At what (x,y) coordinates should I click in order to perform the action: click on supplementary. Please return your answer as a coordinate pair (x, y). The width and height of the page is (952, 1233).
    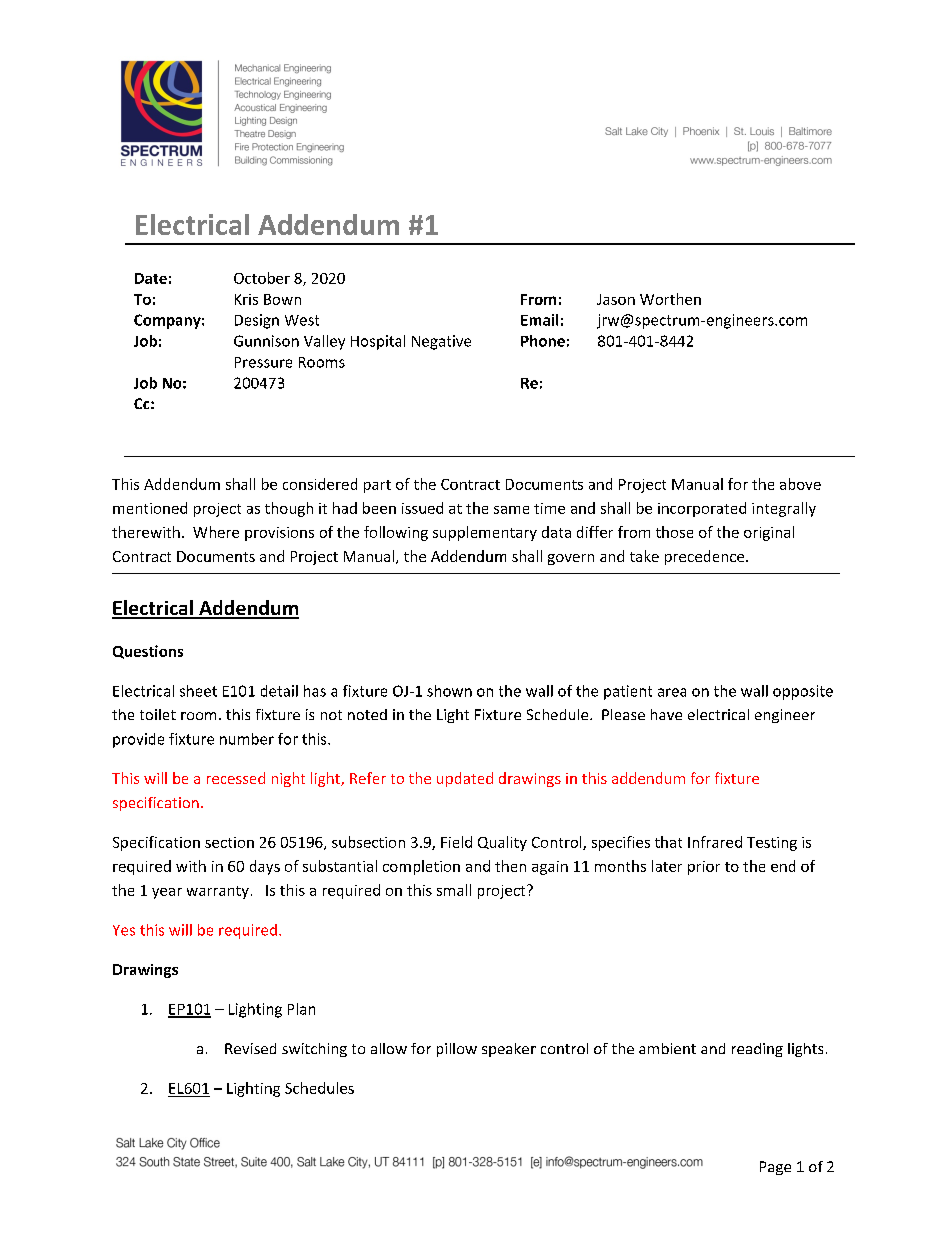
    Looking at the image, I should click on (485, 533).
